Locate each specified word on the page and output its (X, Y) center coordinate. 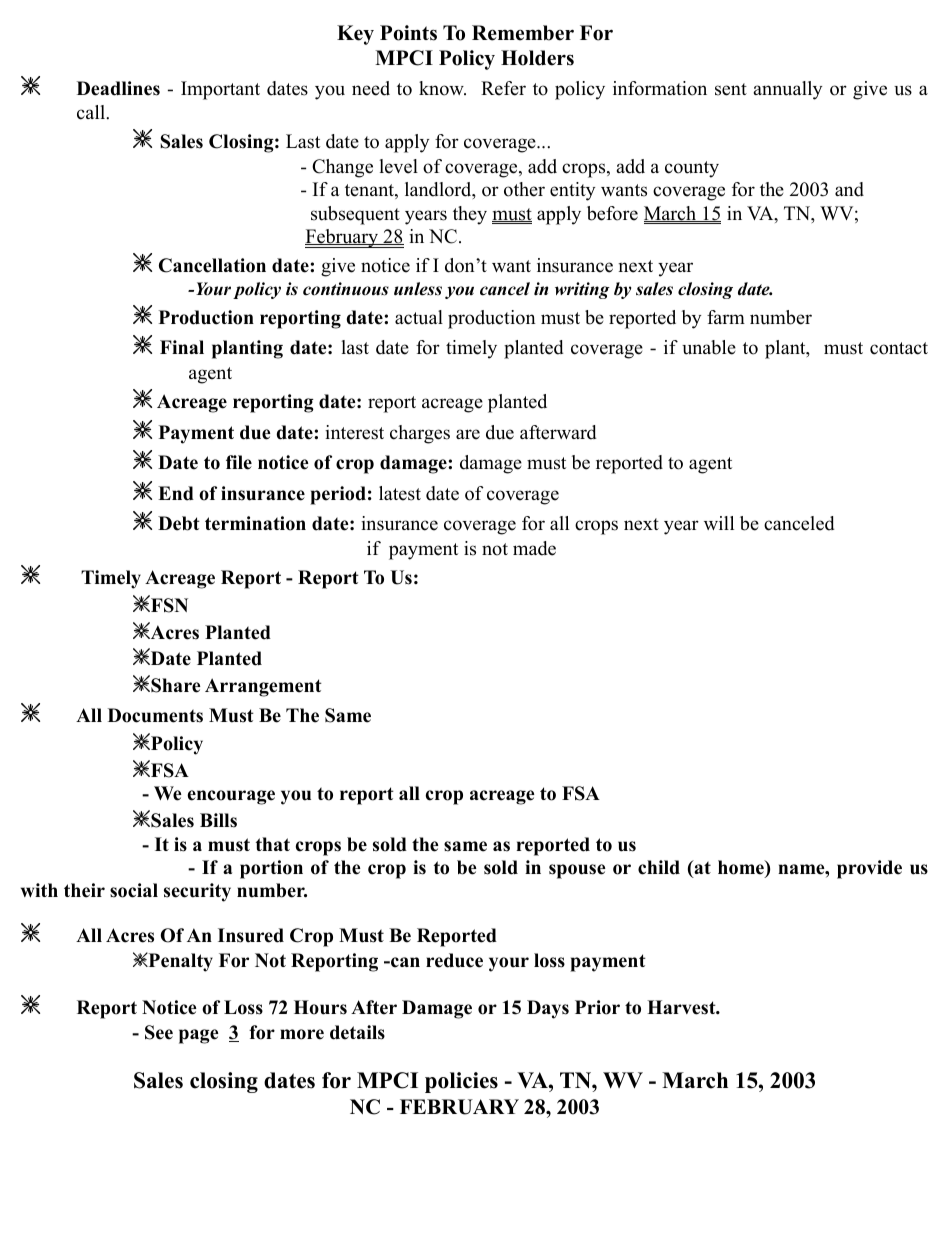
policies (461, 1082)
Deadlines (118, 88)
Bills (218, 820)
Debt (179, 523)
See (159, 1032)
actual (419, 317)
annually (787, 90)
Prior (597, 1007)
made (534, 548)
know (442, 88)
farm (726, 317)
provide (869, 869)
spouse (577, 871)
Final (182, 347)
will (719, 523)
